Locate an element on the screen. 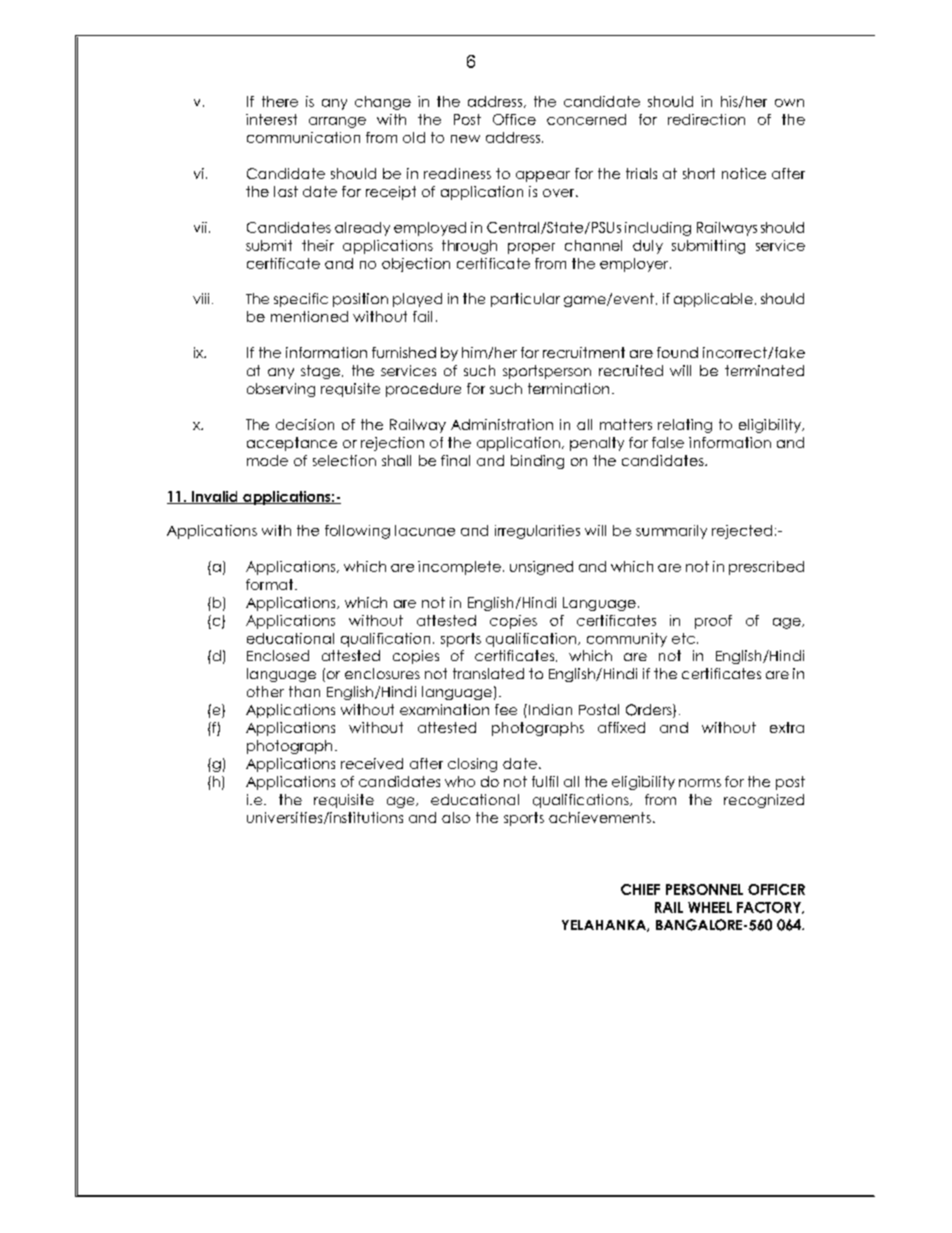 Image resolution: width=952 pixels, height=1233 pixels. Enclosed is located at coordinates (278, 655).
